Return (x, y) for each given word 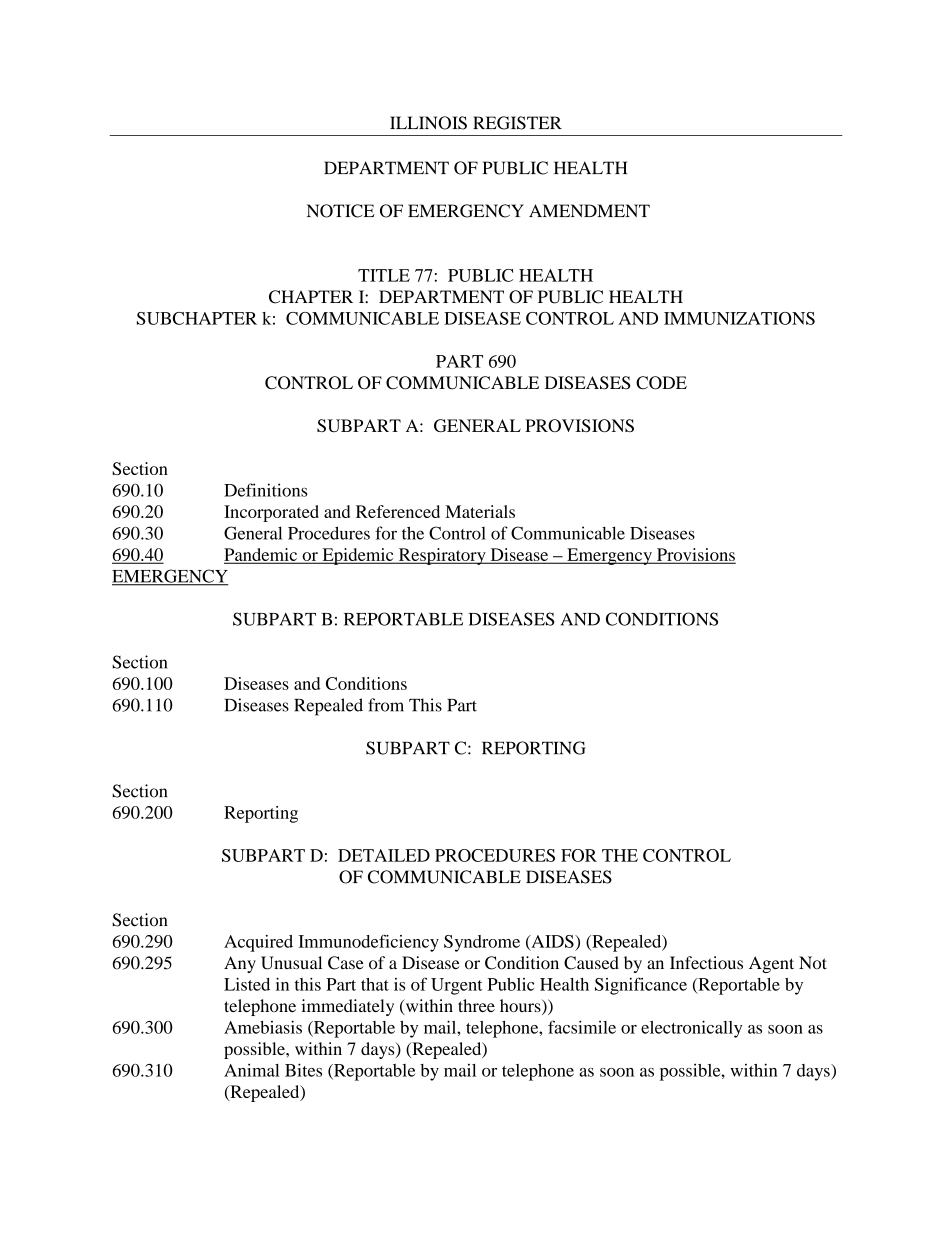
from (386, 705)
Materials (480, 511)
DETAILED (384, 855)
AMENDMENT (589, 210)
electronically (691, 1029)
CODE (661, 383)
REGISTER (517, 123)
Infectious (706, 963)
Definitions (265, 490)
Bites (303, 1070)
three (476, 1005)
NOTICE (341, 211)
